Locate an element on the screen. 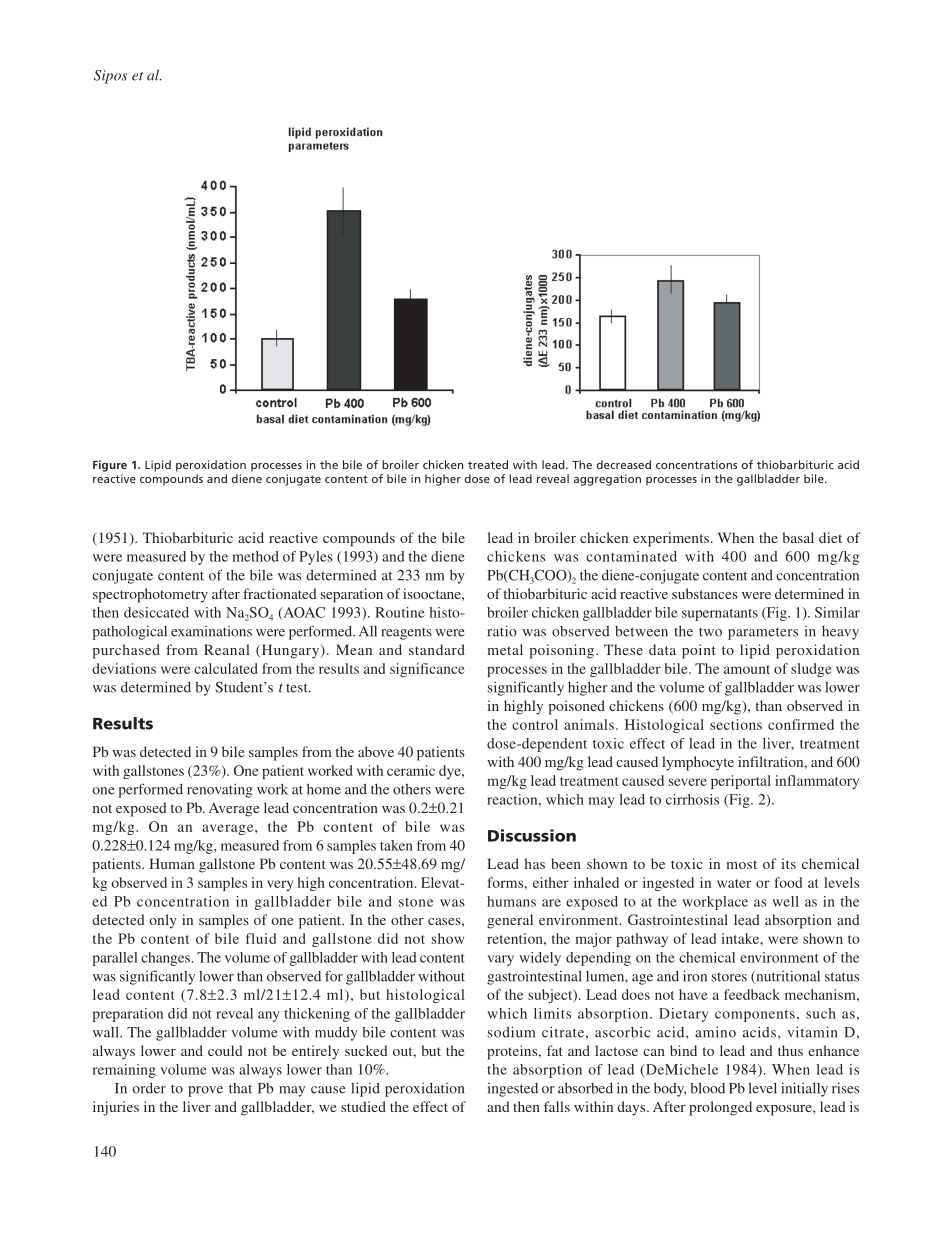 This screenshot has width=952, height=1233. prove is located at coordinates (205, 1091).
